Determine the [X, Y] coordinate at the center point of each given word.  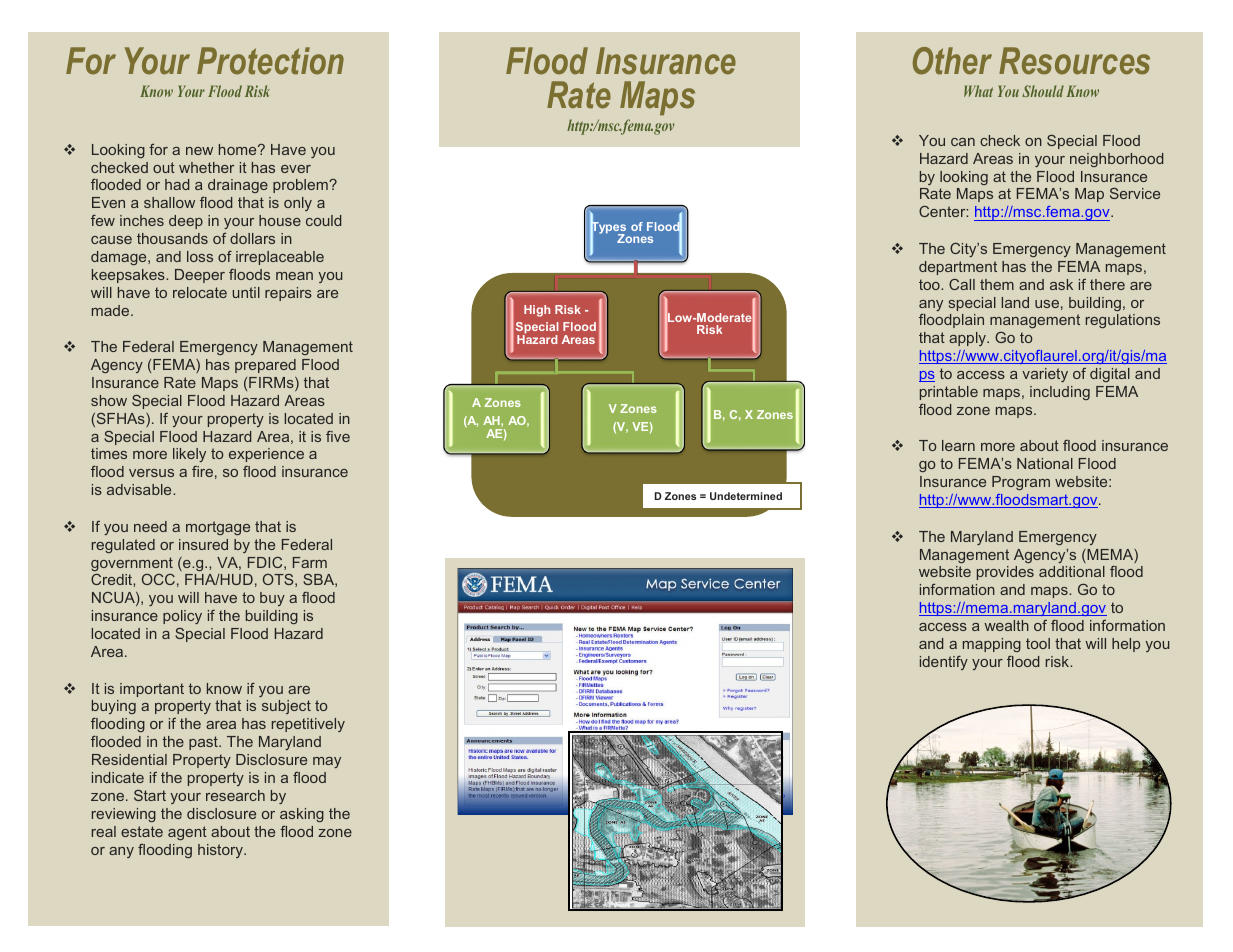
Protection [270, 61]
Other [952, 61]
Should [1043, 91]
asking [302, 815]
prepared [265, 366]
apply [968, 339]
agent [187, 833]
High [537, 311]
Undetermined [746, 496]
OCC [158, 579]
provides [1005, 573]
